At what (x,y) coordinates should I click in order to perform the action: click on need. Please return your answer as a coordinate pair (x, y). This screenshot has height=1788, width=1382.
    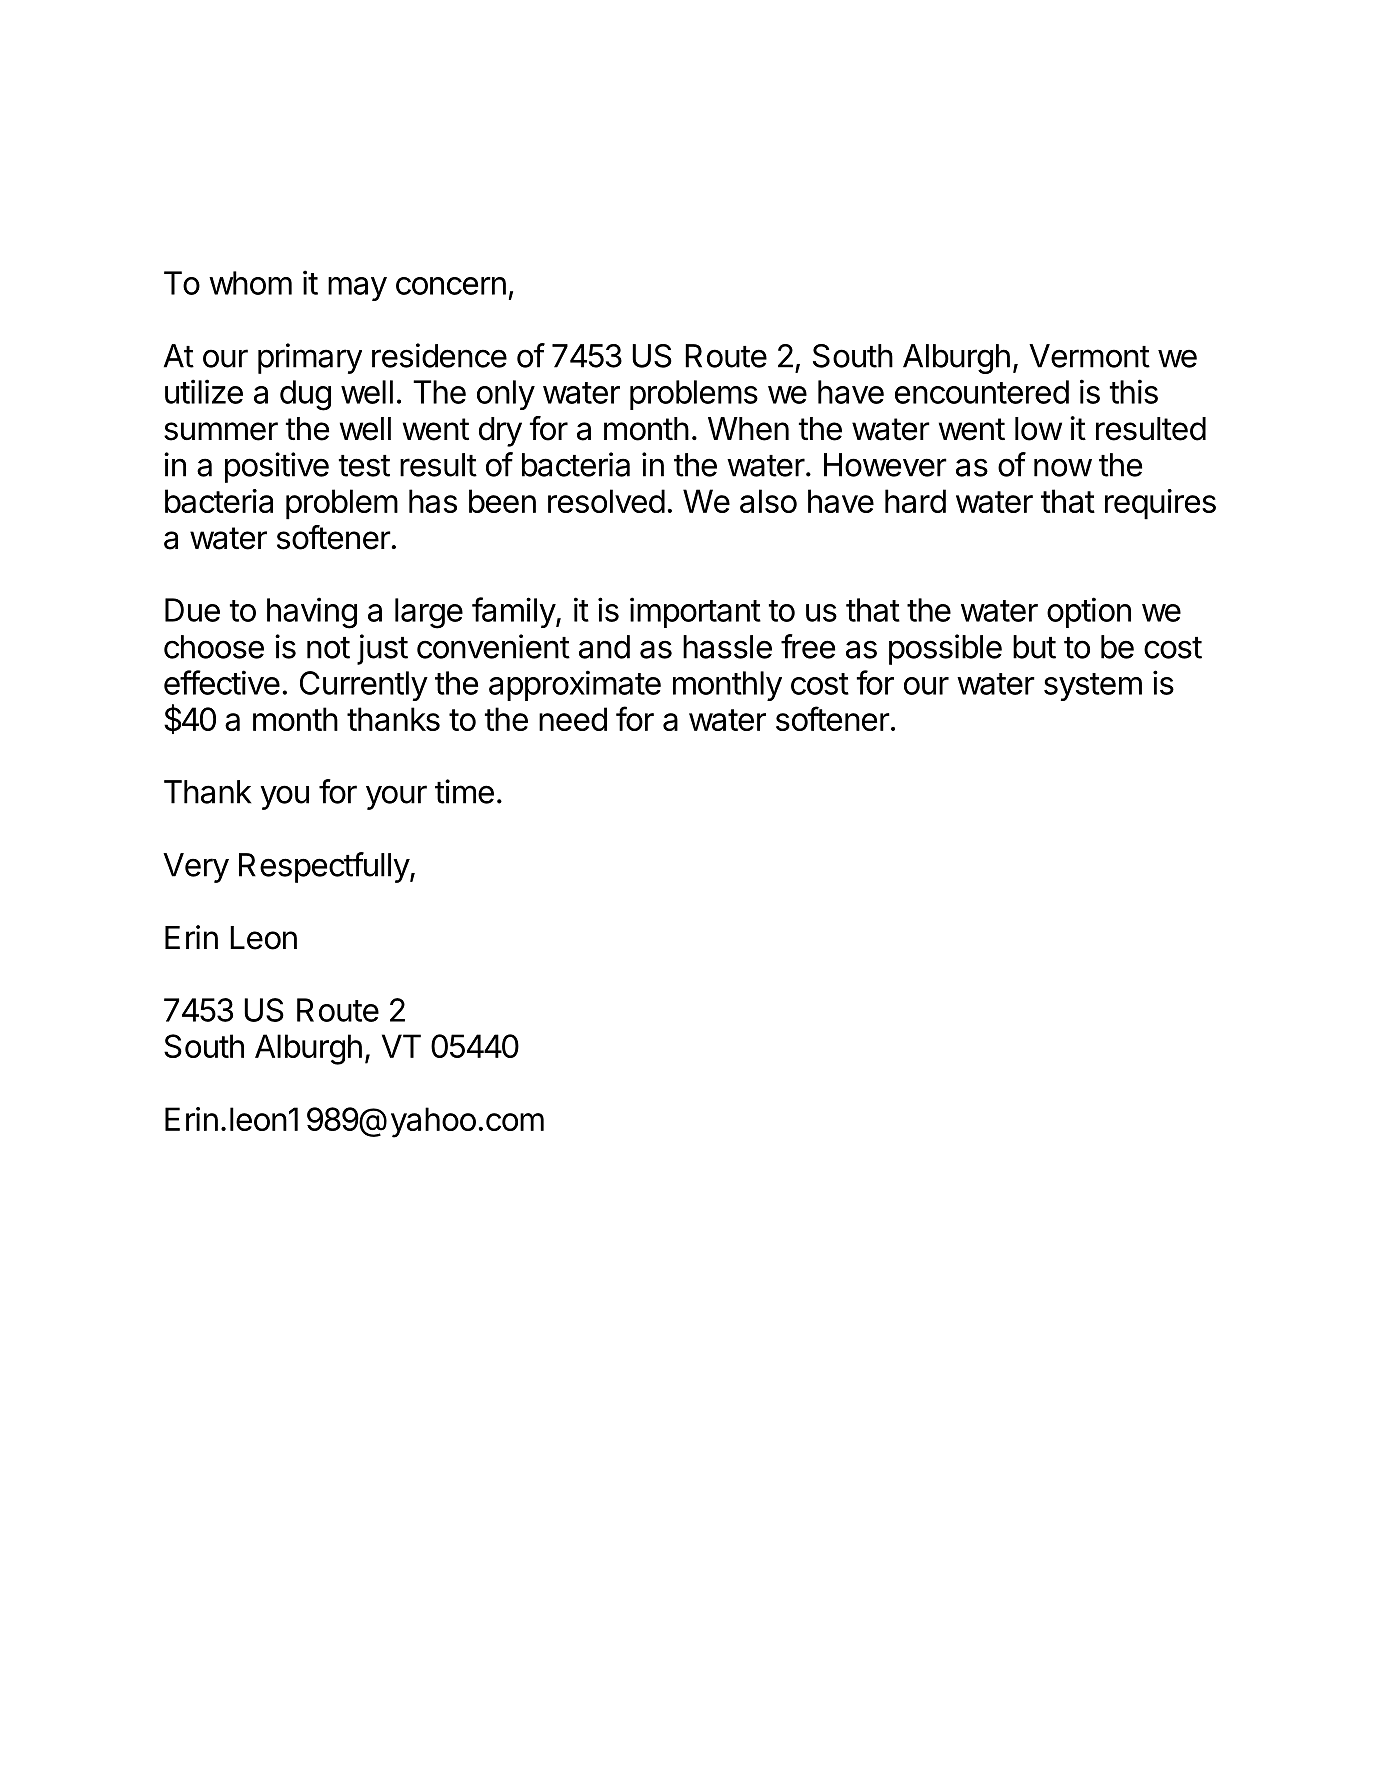
    Looking at the image, I should click on (573, 719).
